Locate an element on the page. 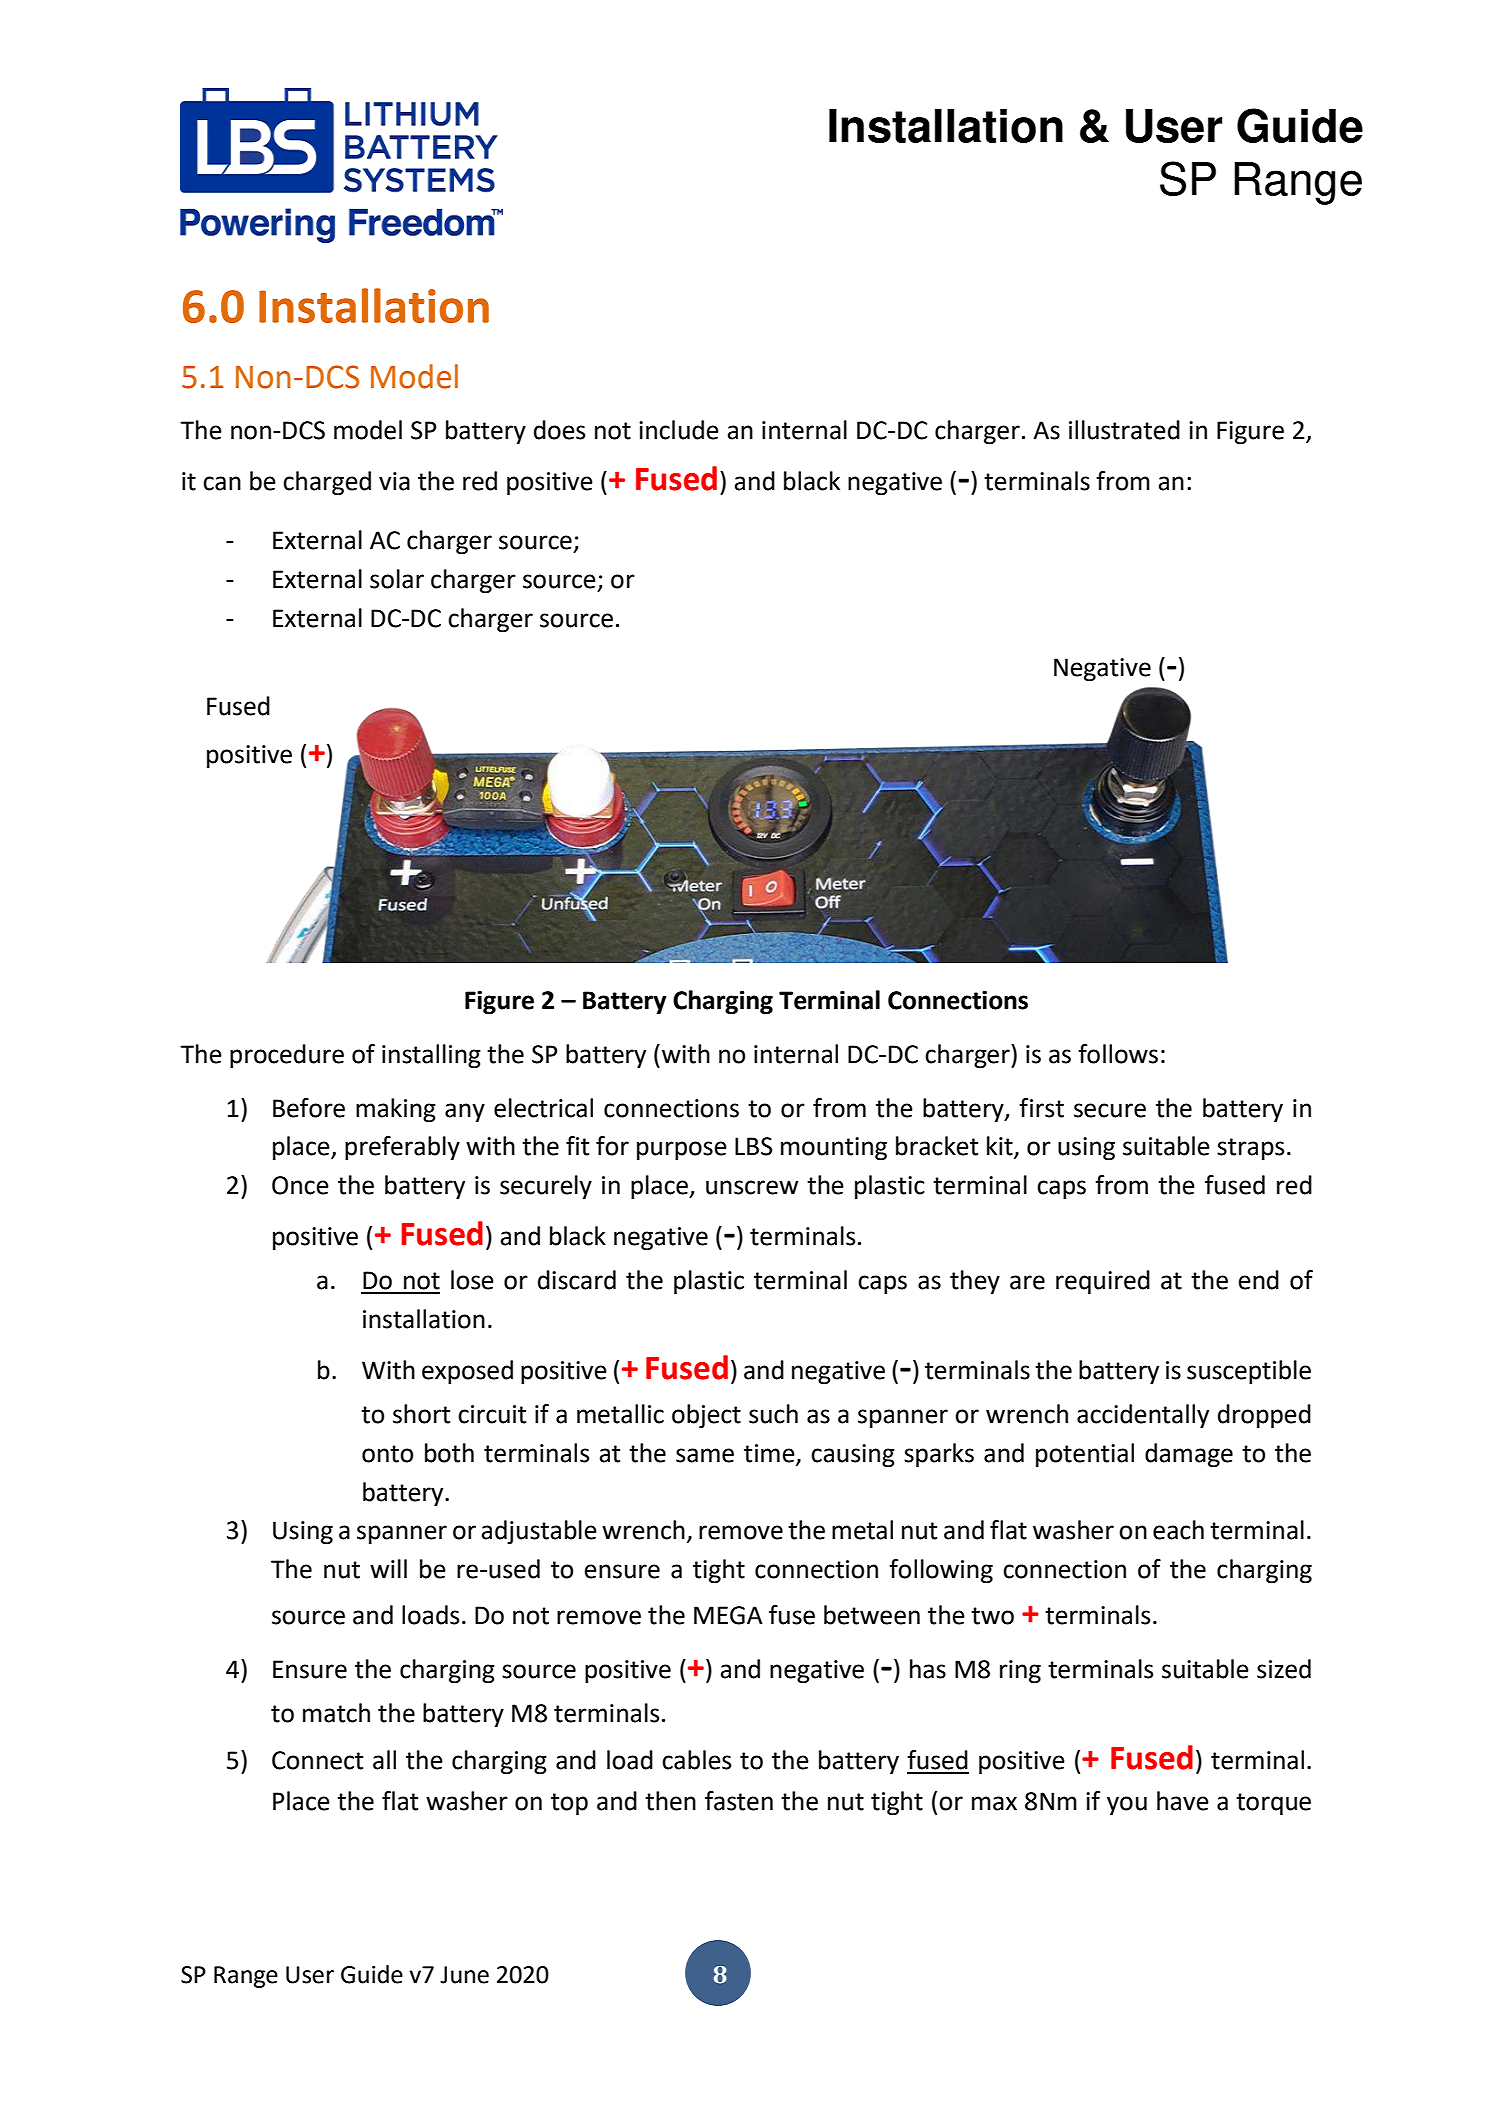 The height and width of the page is (2110, 1493). illustrated is located at coordinates (1124, 430).
